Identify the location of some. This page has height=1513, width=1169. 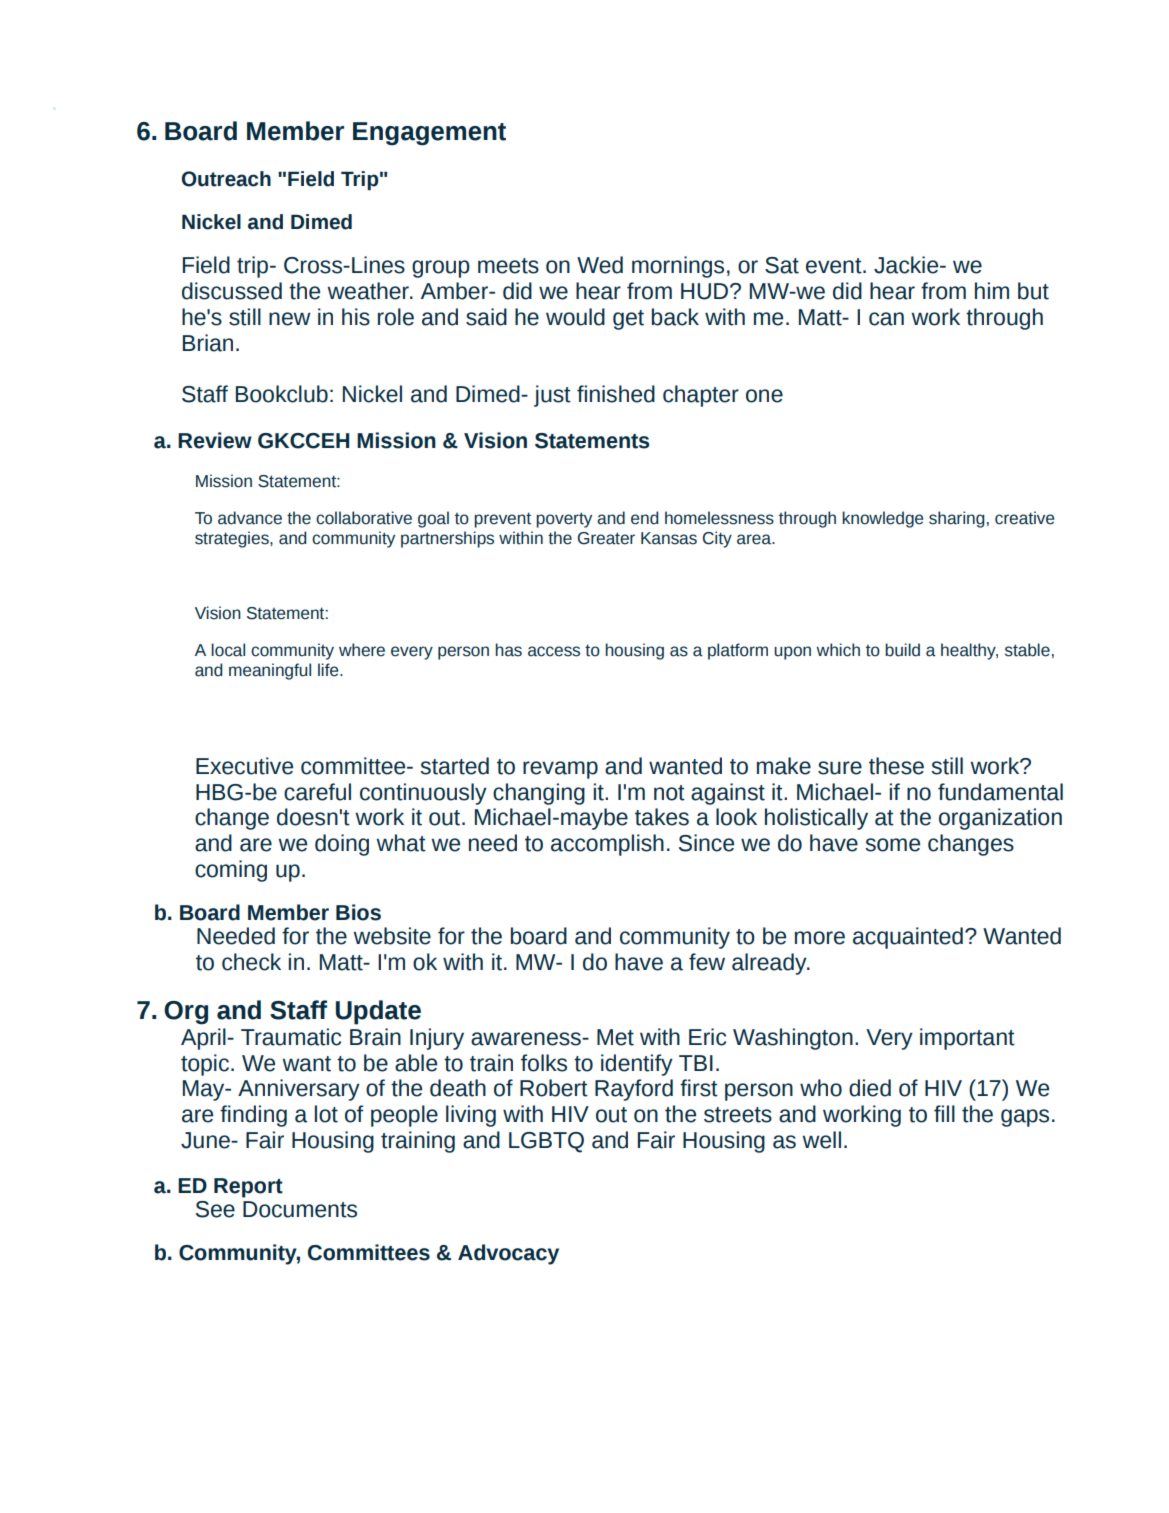
(892, 845).
